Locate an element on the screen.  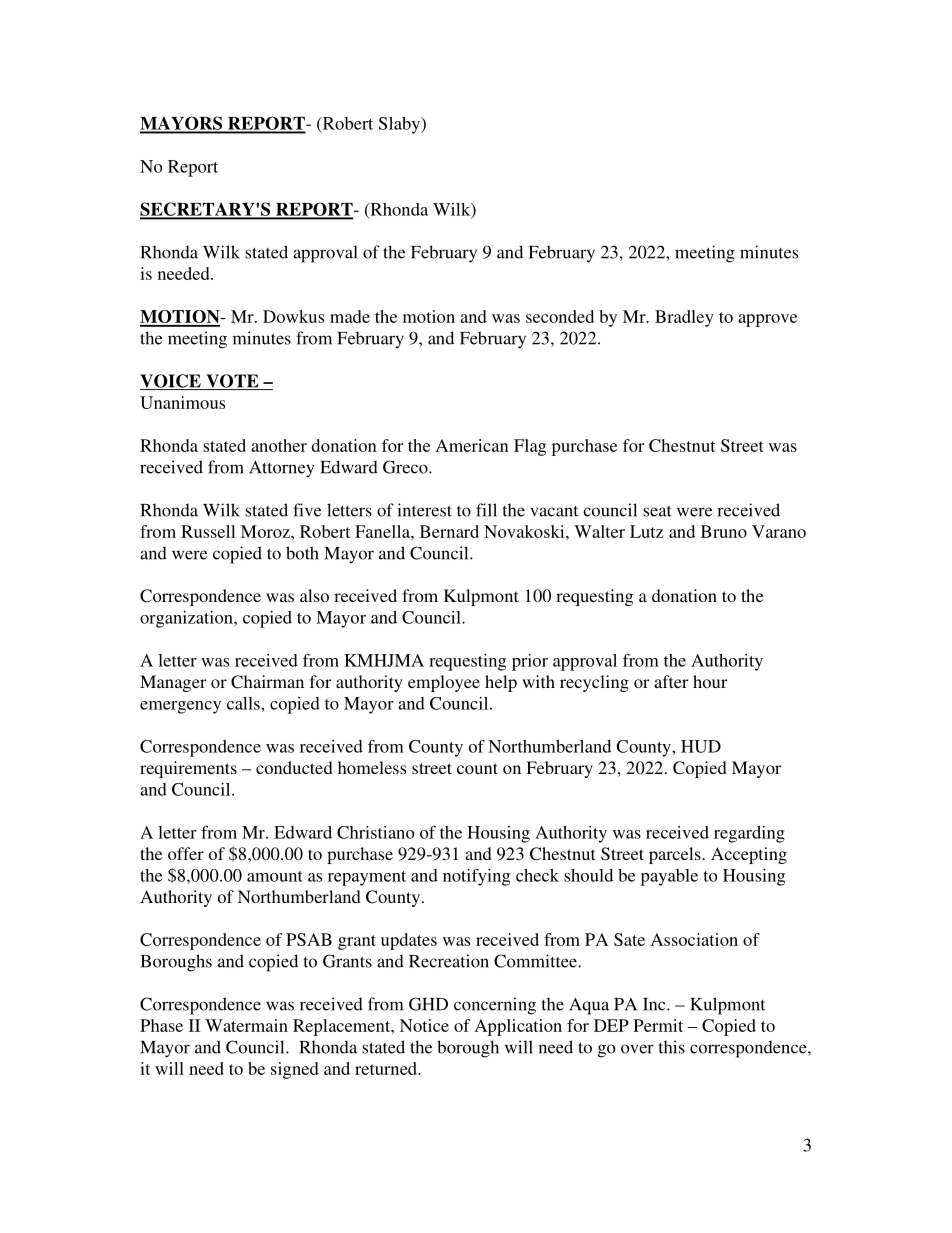
seconded is located at coordinates (560, 316).
